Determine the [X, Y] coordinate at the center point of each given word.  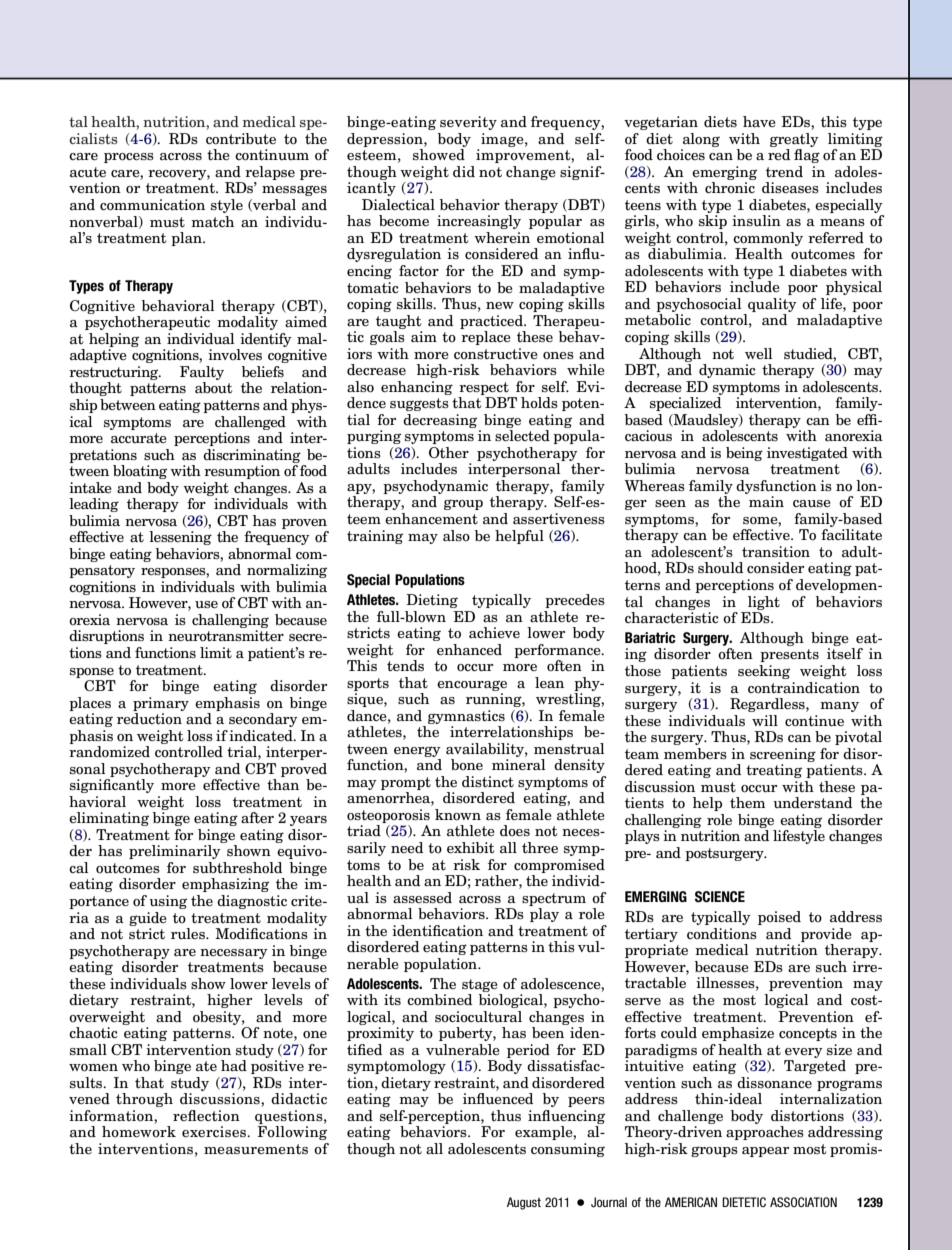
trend [784, 171]
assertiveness [559, 518]
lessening [180, 538]
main [766, 501]
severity [468, 123]
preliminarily [175, 852]
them [747, 802]
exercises [215, 1131]
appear [765, 1152]
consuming [568, 1150]
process [129, 158]
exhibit [470, 847]
